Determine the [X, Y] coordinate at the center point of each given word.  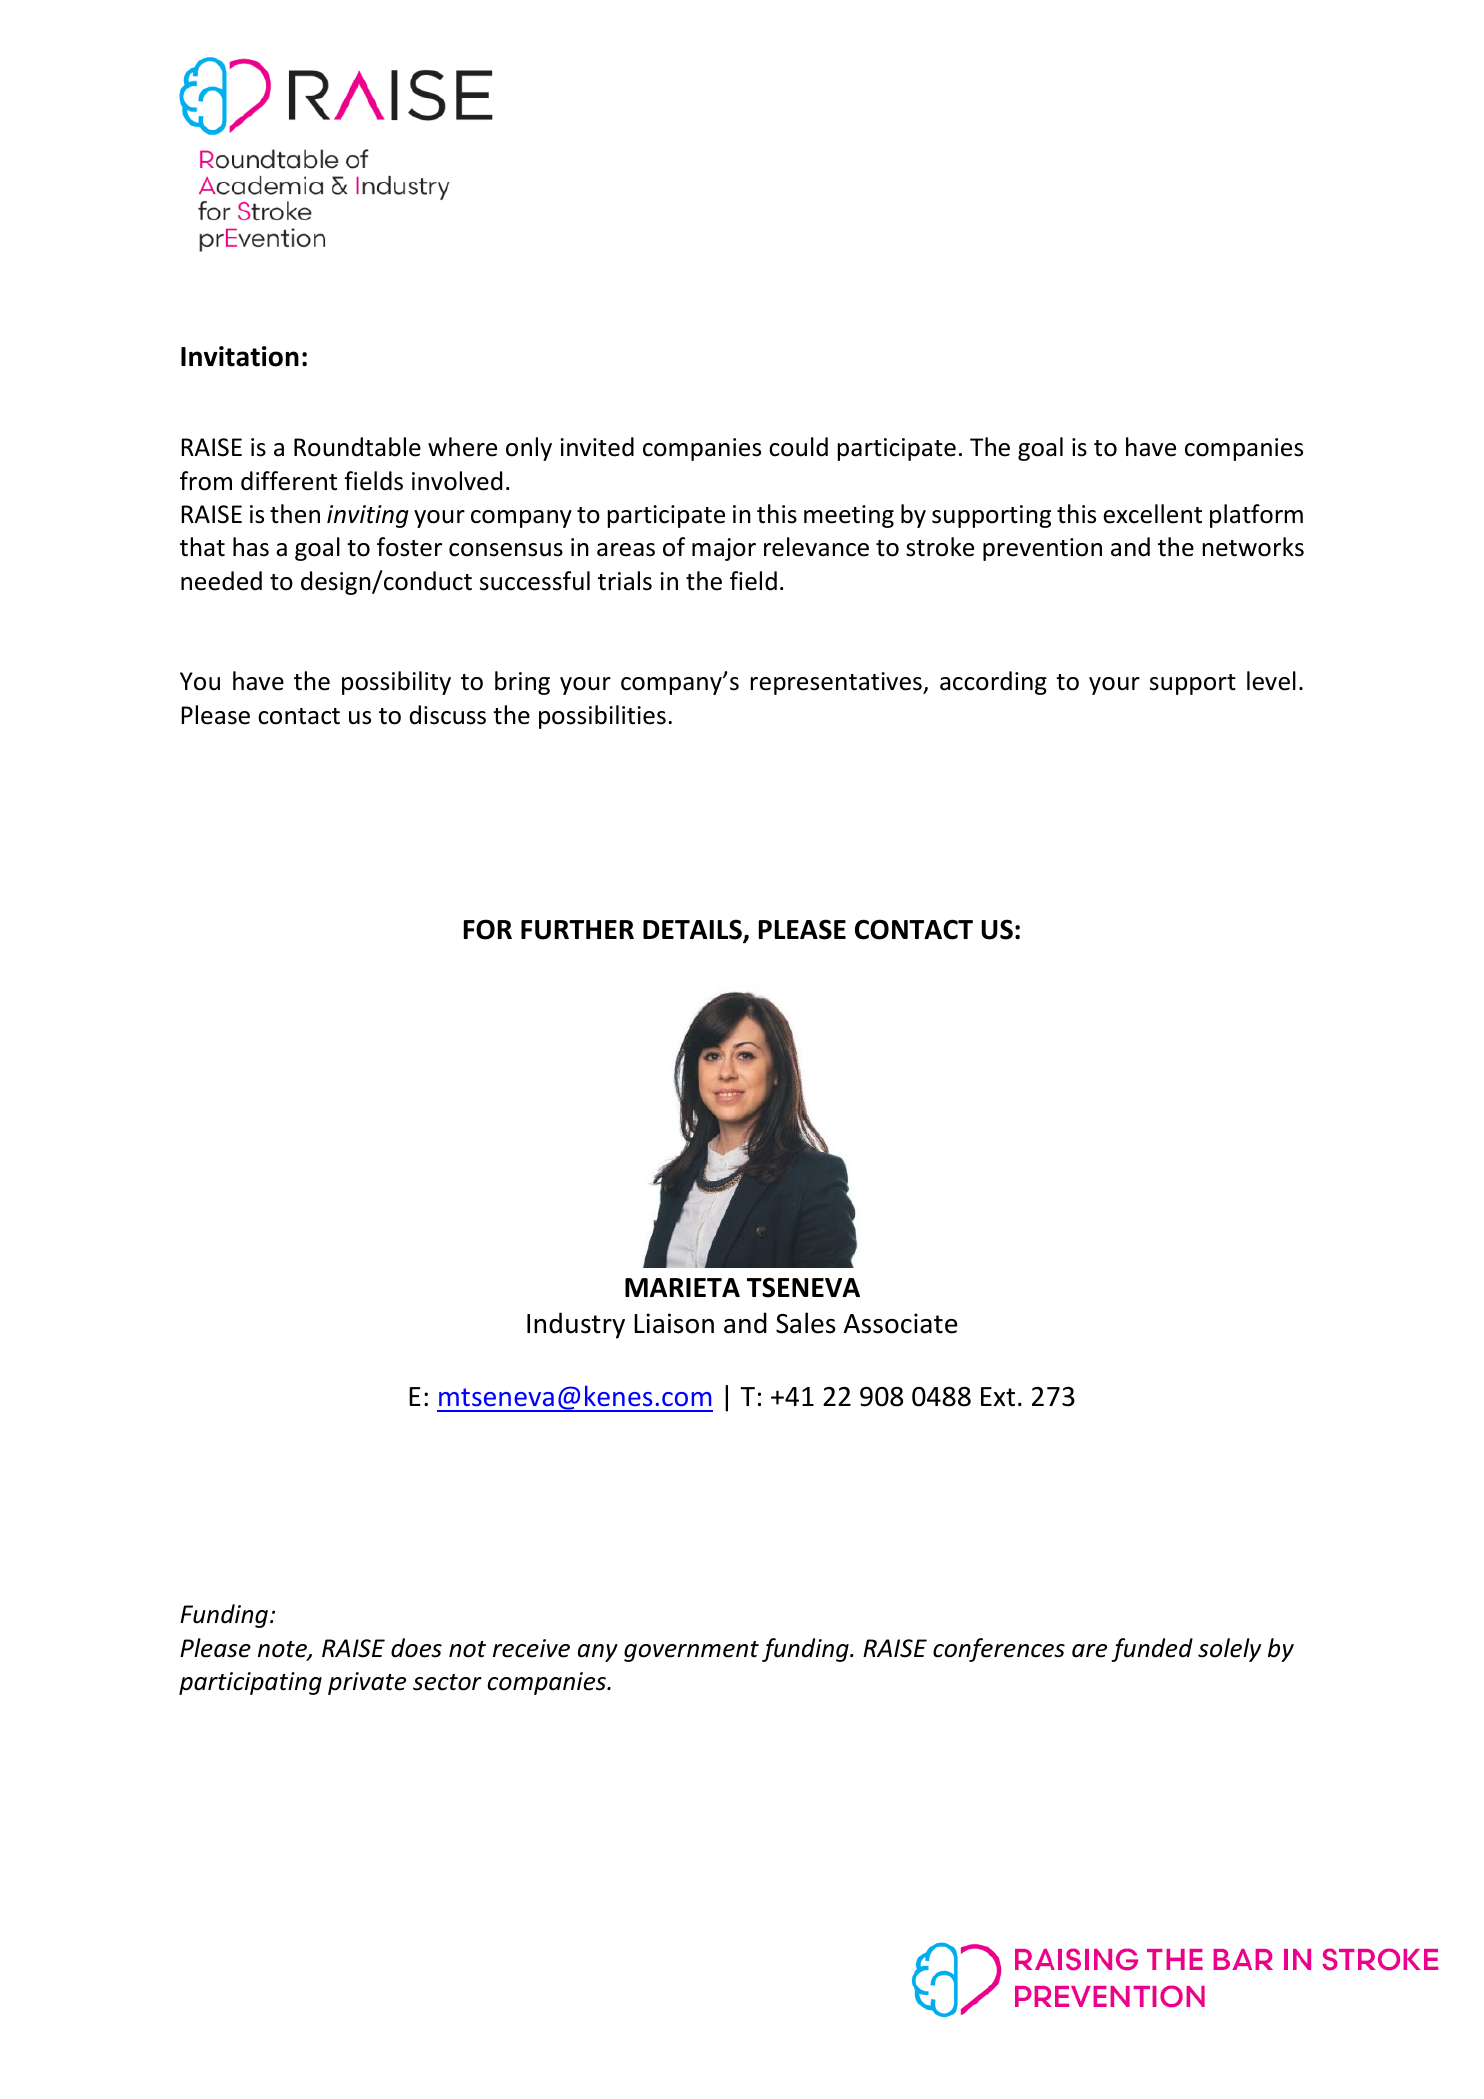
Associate [900, 1323]
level [1271, 681]
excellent [1152, 514]
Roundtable [357, 447]
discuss [448, 715]
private [367, 1683]
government [691, 1651]
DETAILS [693, 931]
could [798, 447]
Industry [576, 1325]
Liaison [674, 1323]
